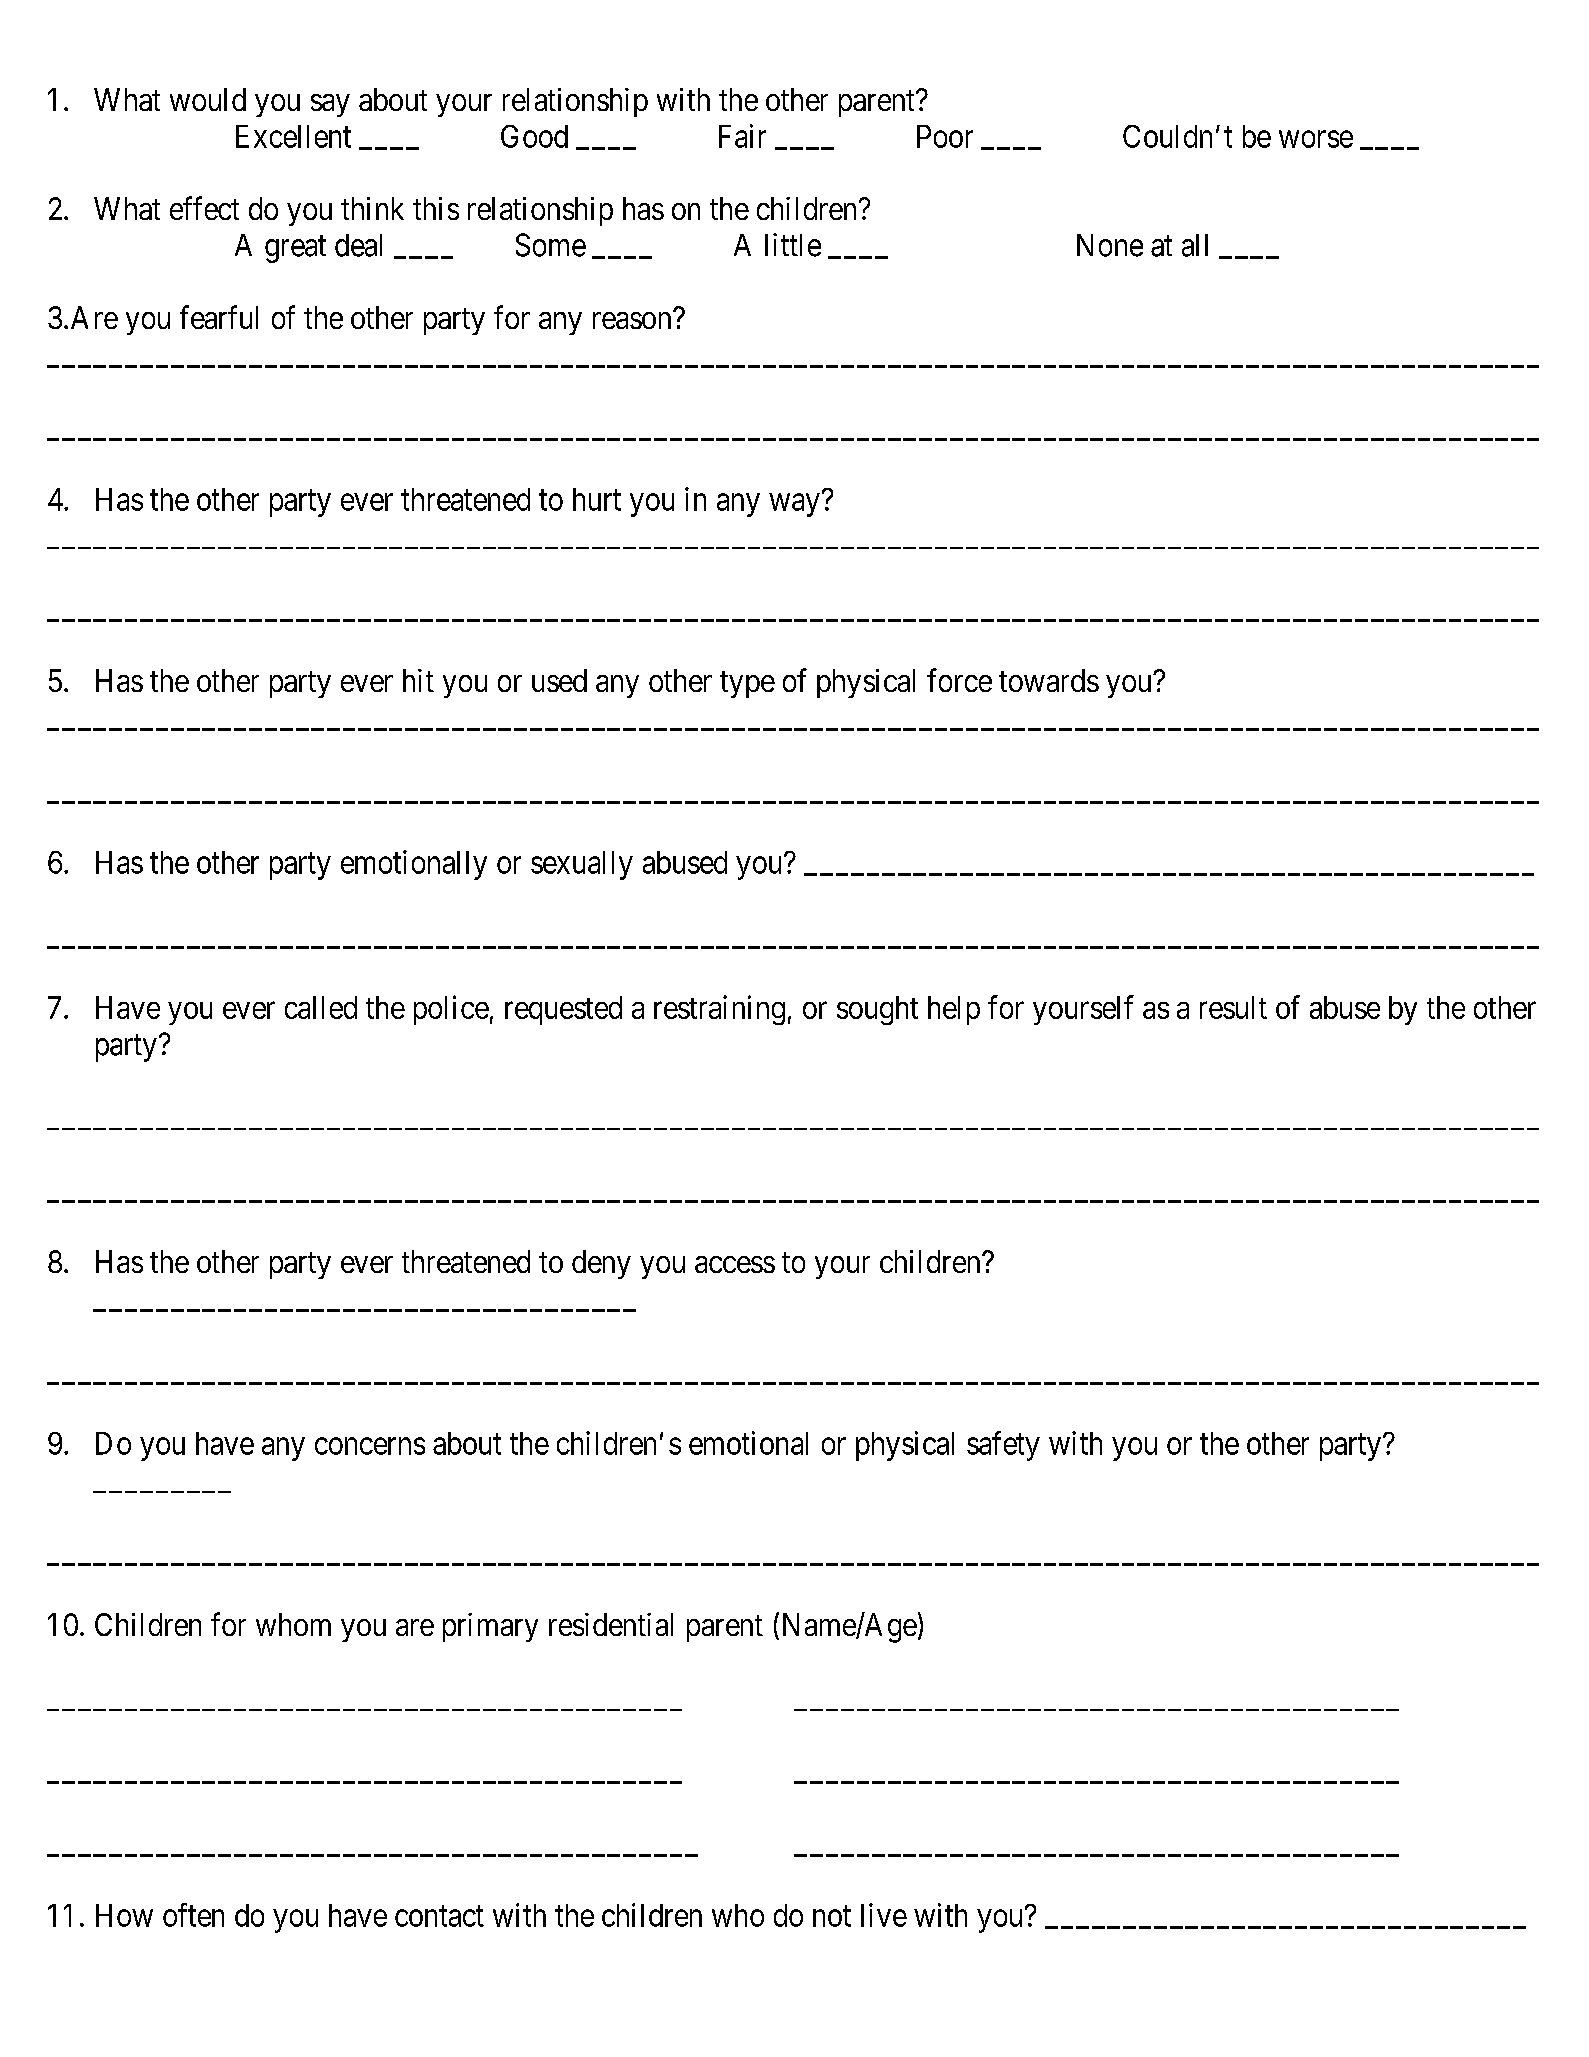 The image size is (1589, 2057). I want to click on restraining, so click(719, 1010).
